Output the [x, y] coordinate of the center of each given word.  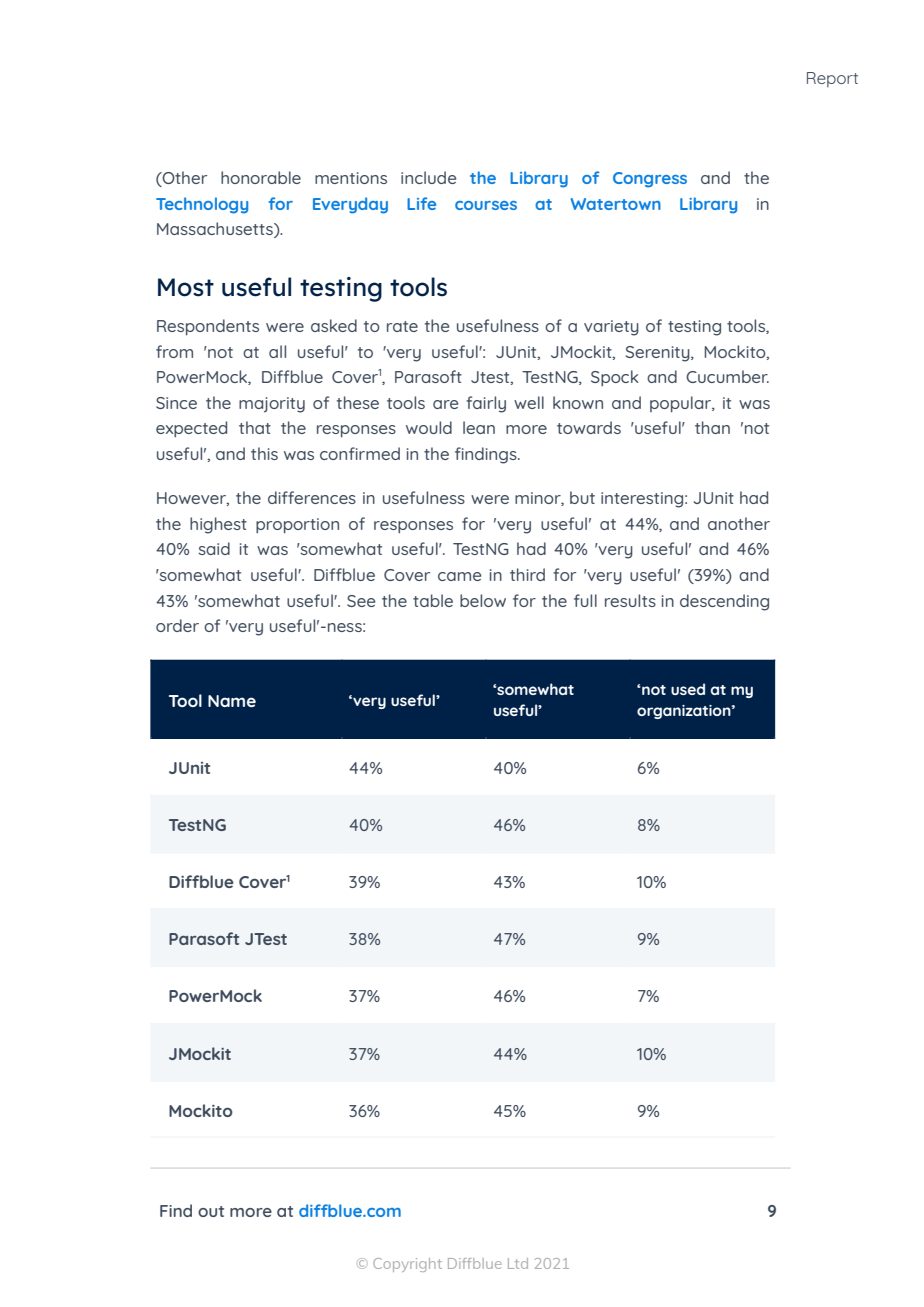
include [429, 177]
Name [232, 701]
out [211, 1211]
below [483, 600]
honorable [261, 177]
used [688, 689]
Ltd [518, 1263]
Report [832, 79]
